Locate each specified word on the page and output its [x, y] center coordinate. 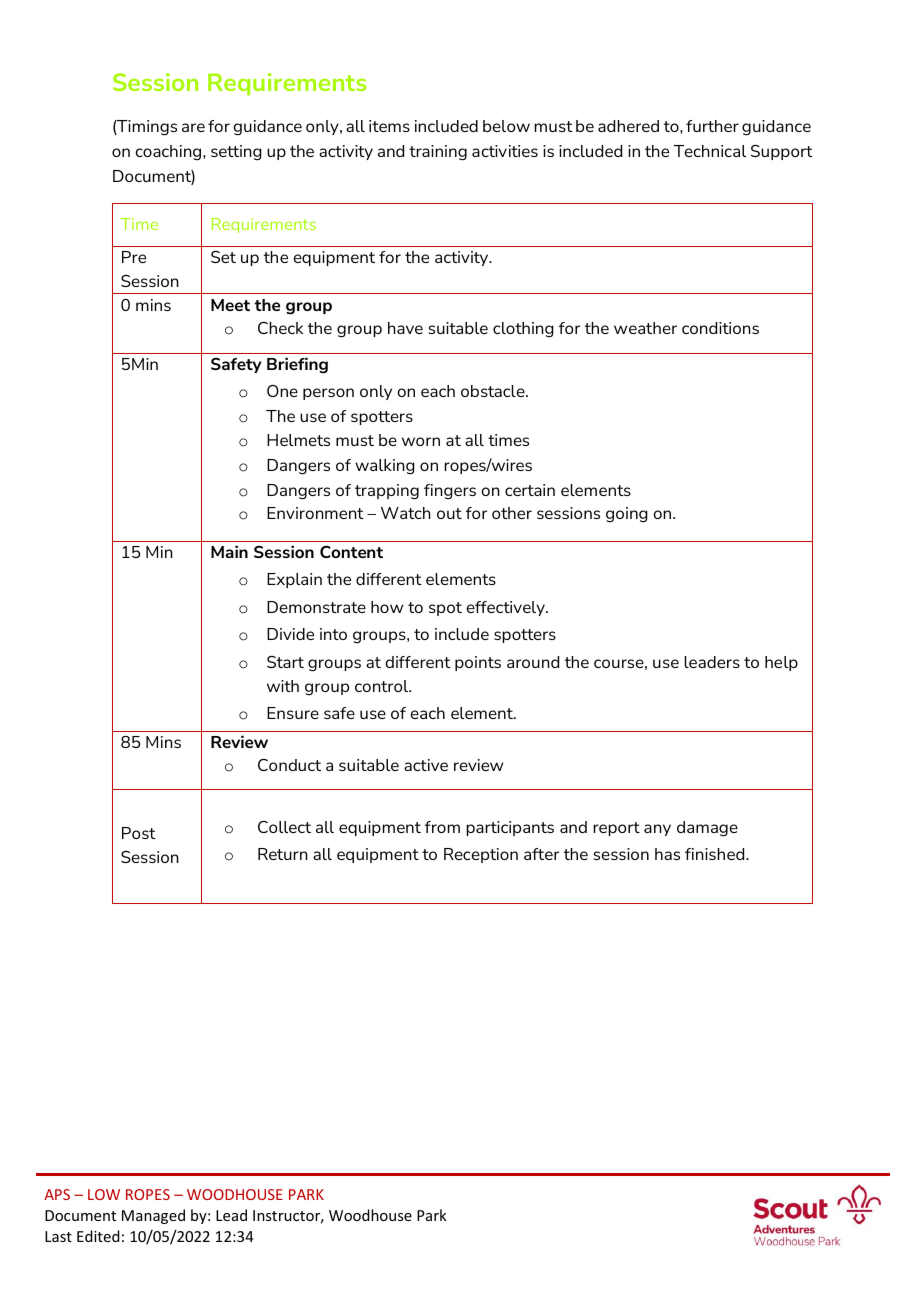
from [442, 827]
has [667, 854]
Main [229, 551]
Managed [153, 1216]
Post [139, 833]
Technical [710, 151]
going [627, 515]
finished [716, 854]
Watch [406, 513]
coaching [169, 152]
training [438, 153]
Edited [98, 1236]
